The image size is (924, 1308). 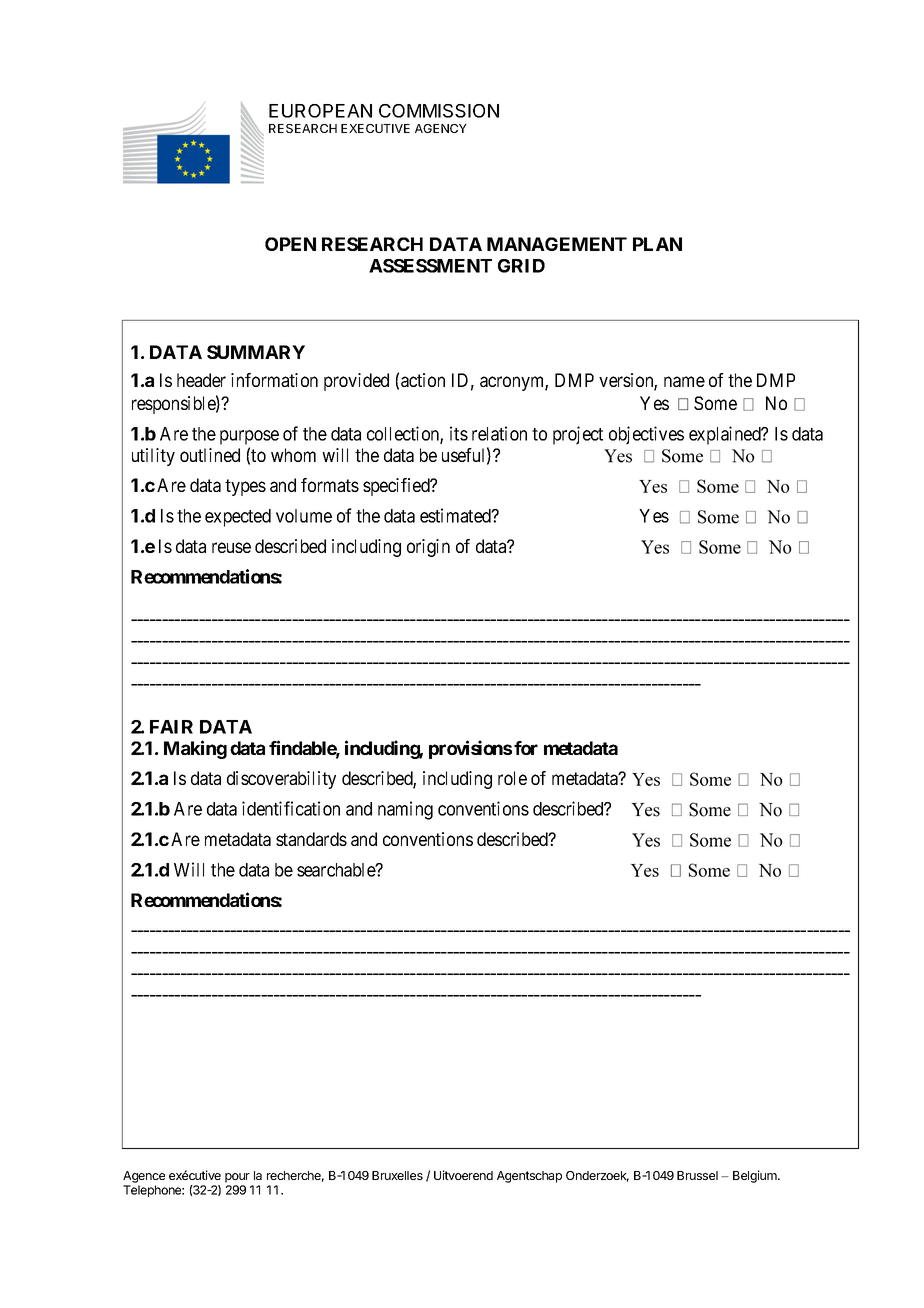 I want to click on Brussel, so click(x=697, y=1175).
